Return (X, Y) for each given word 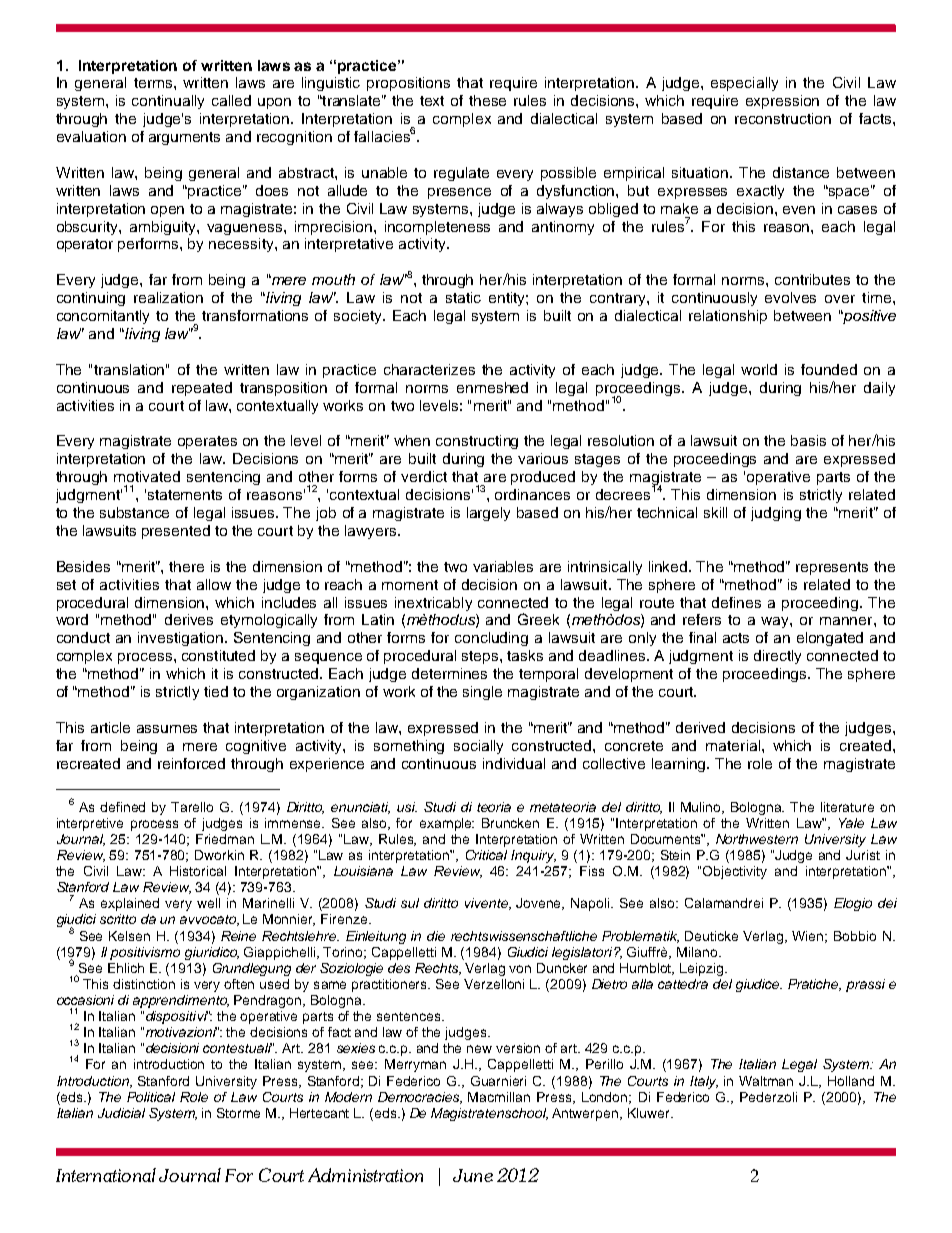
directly (777, 657)
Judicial (121, 1113)
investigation (182, 639)
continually (168, 102)
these (487, 100)
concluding (491, 639)
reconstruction (783, 118)
